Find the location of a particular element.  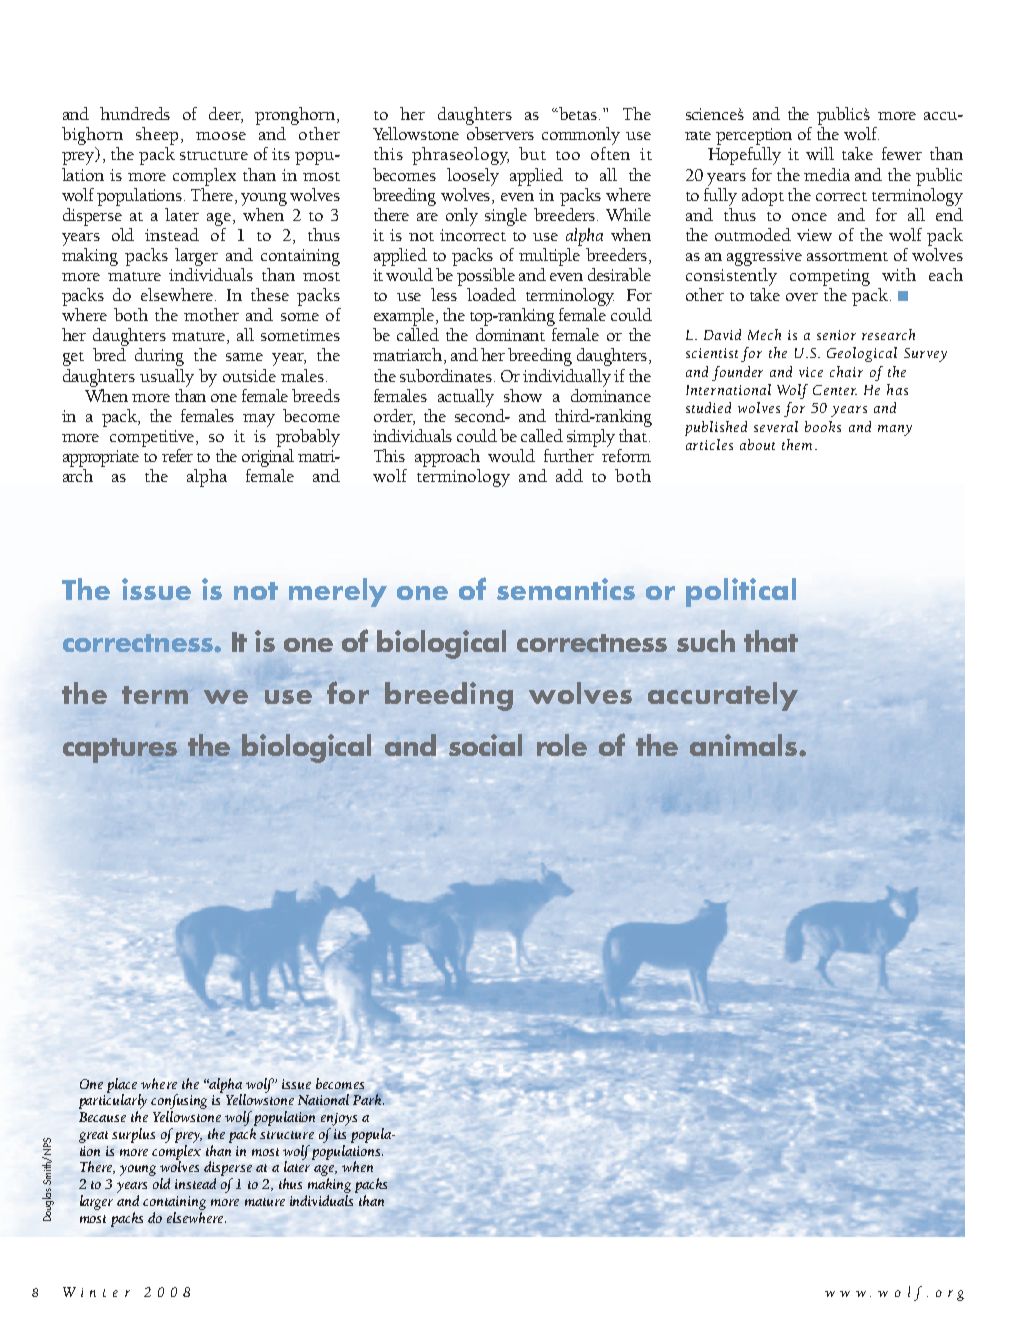

social is located at coordinates (485, 745).
